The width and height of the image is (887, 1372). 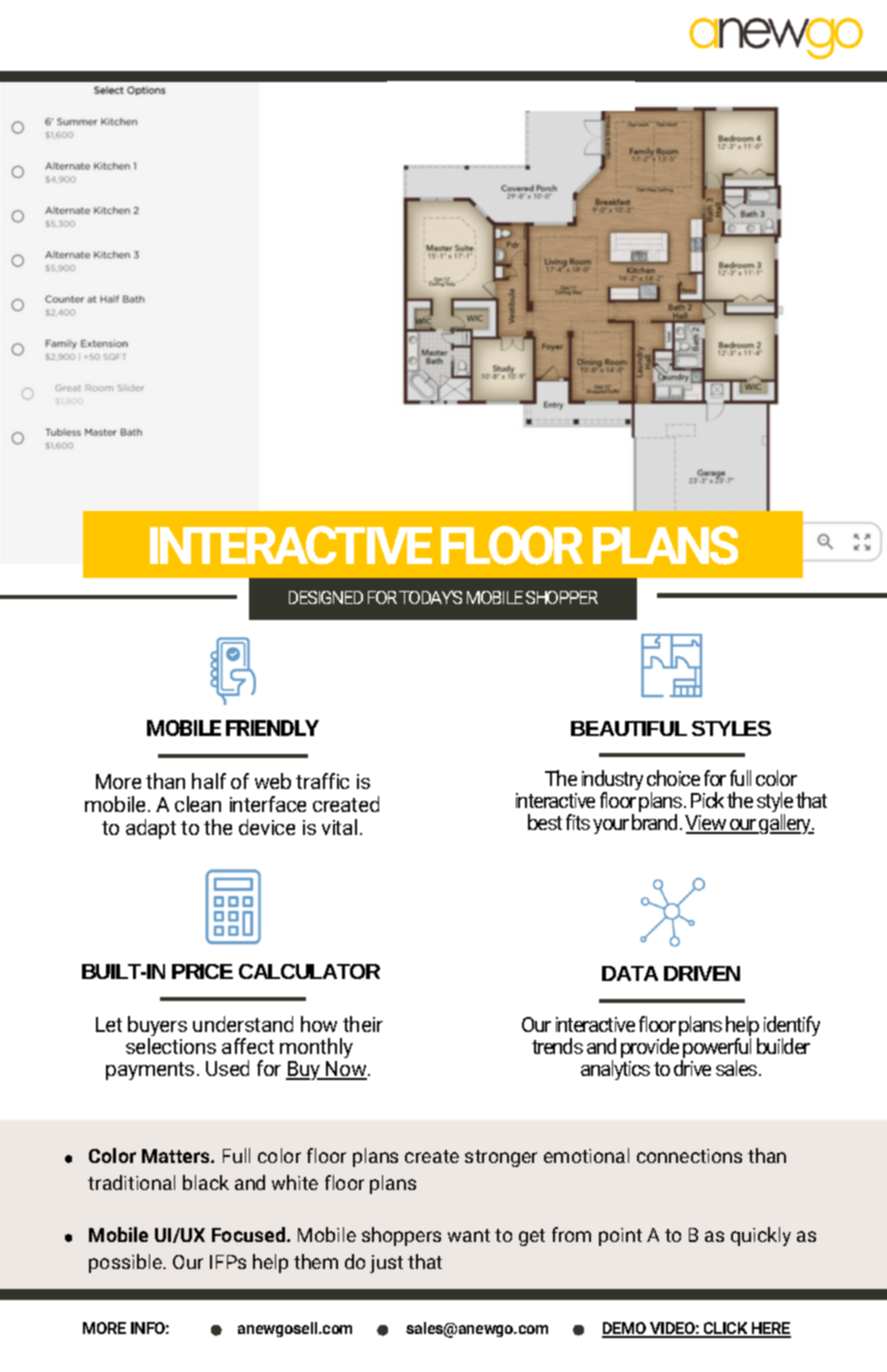 I want to click on STYLES, so click(x=731, y=728).
